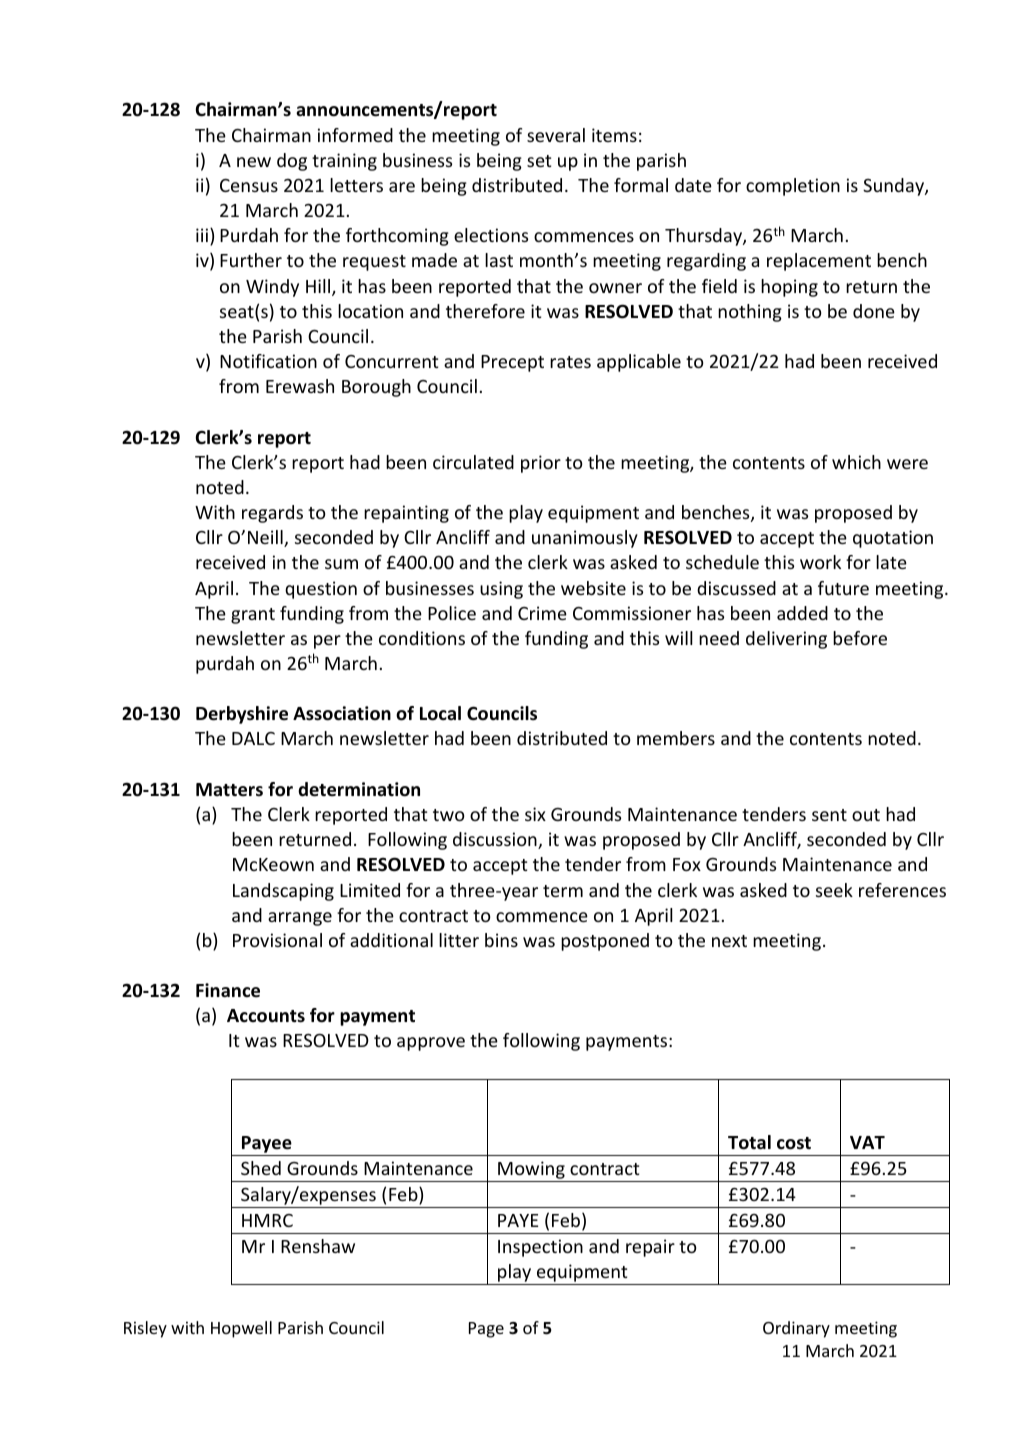 The width and height of the screenshot is (1023, 1446). What do you see at coordinates (793, 187) in the screenshot?
I see `completion` at bounding box center [793, 187].
